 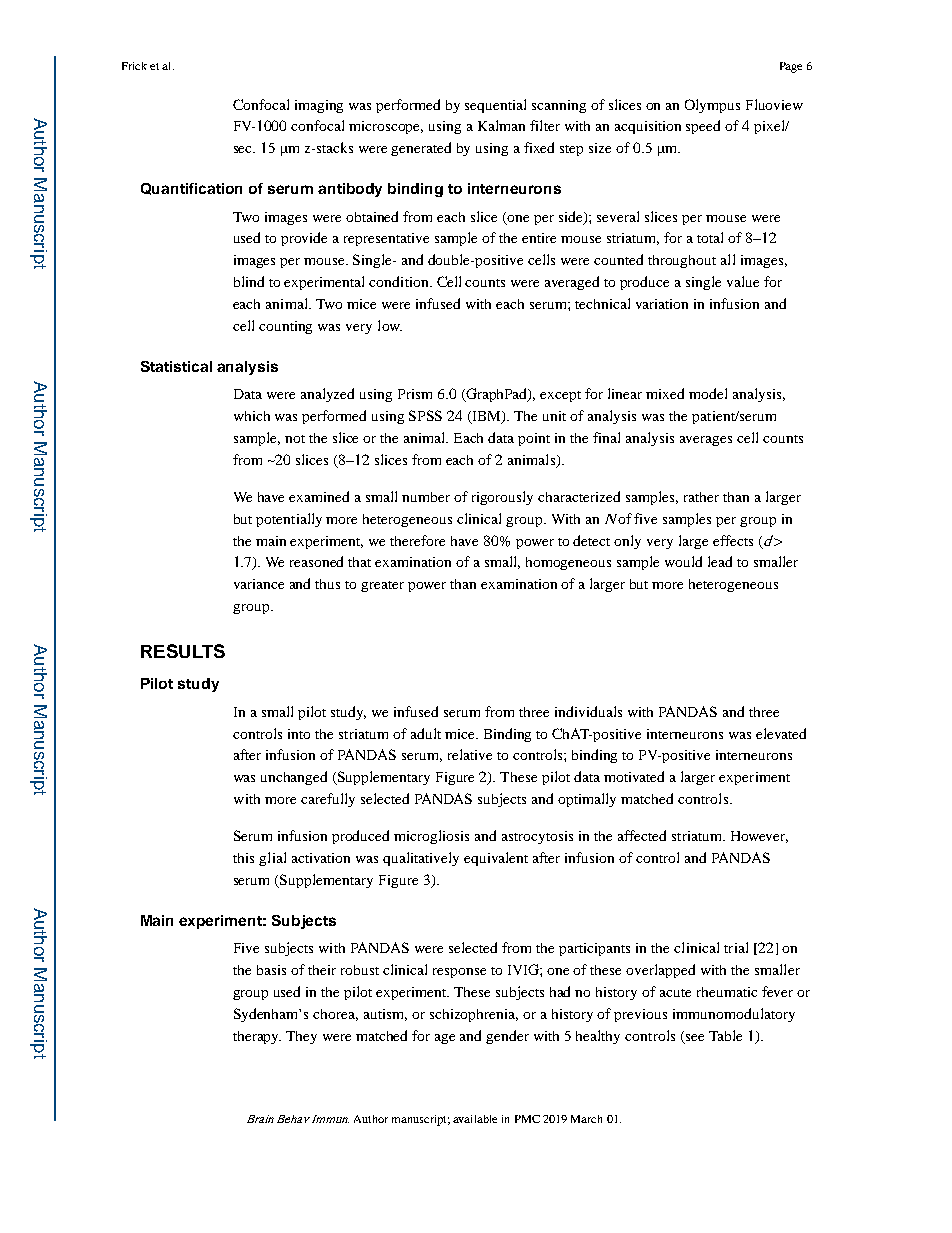 I want to click on Olympus, so click(x=712, y=106).
